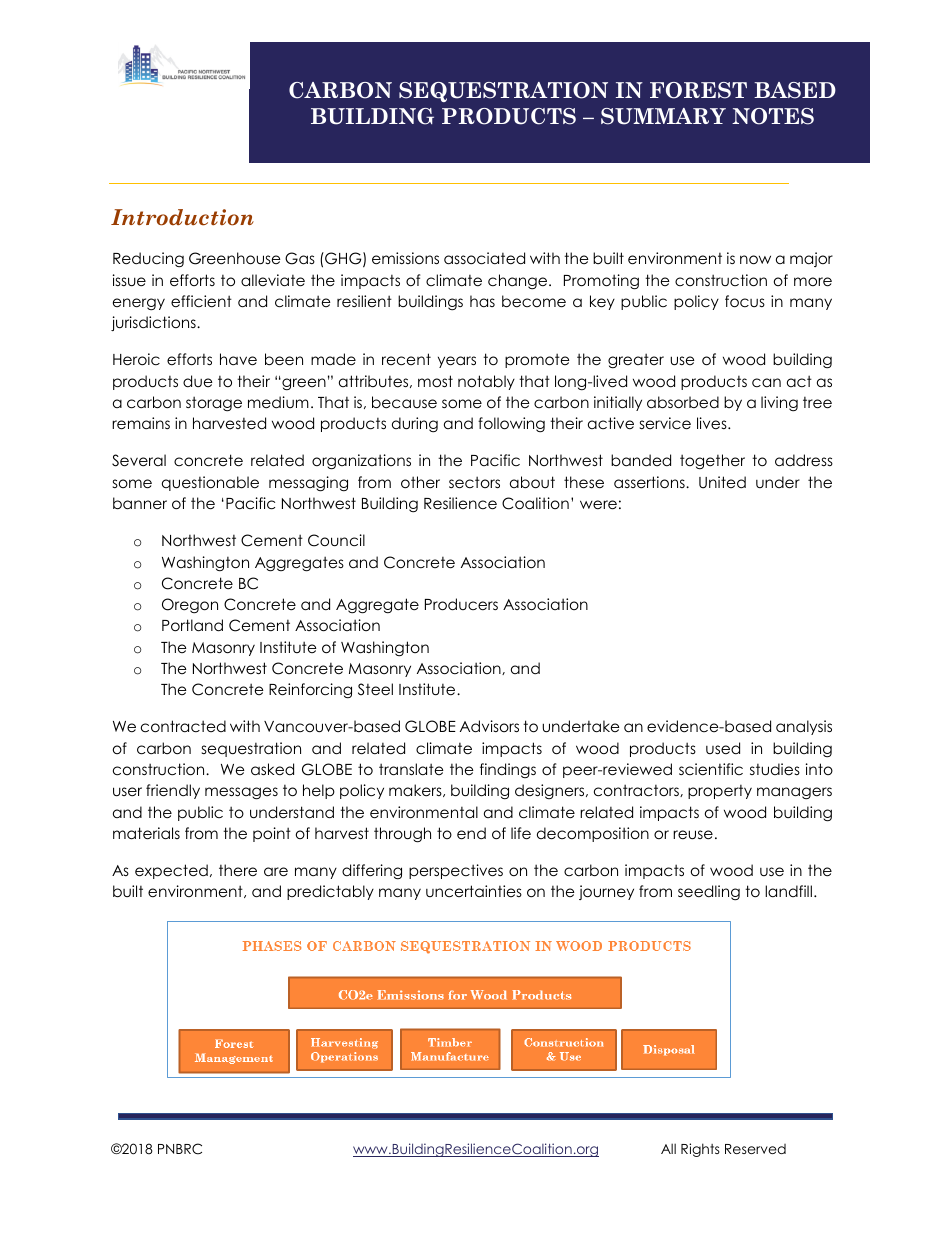 The height and width of the document is (1233, 952). What do you see at coordinates (330, 892) in the document?
I see `predictably` at bounding box center [330, 892].
